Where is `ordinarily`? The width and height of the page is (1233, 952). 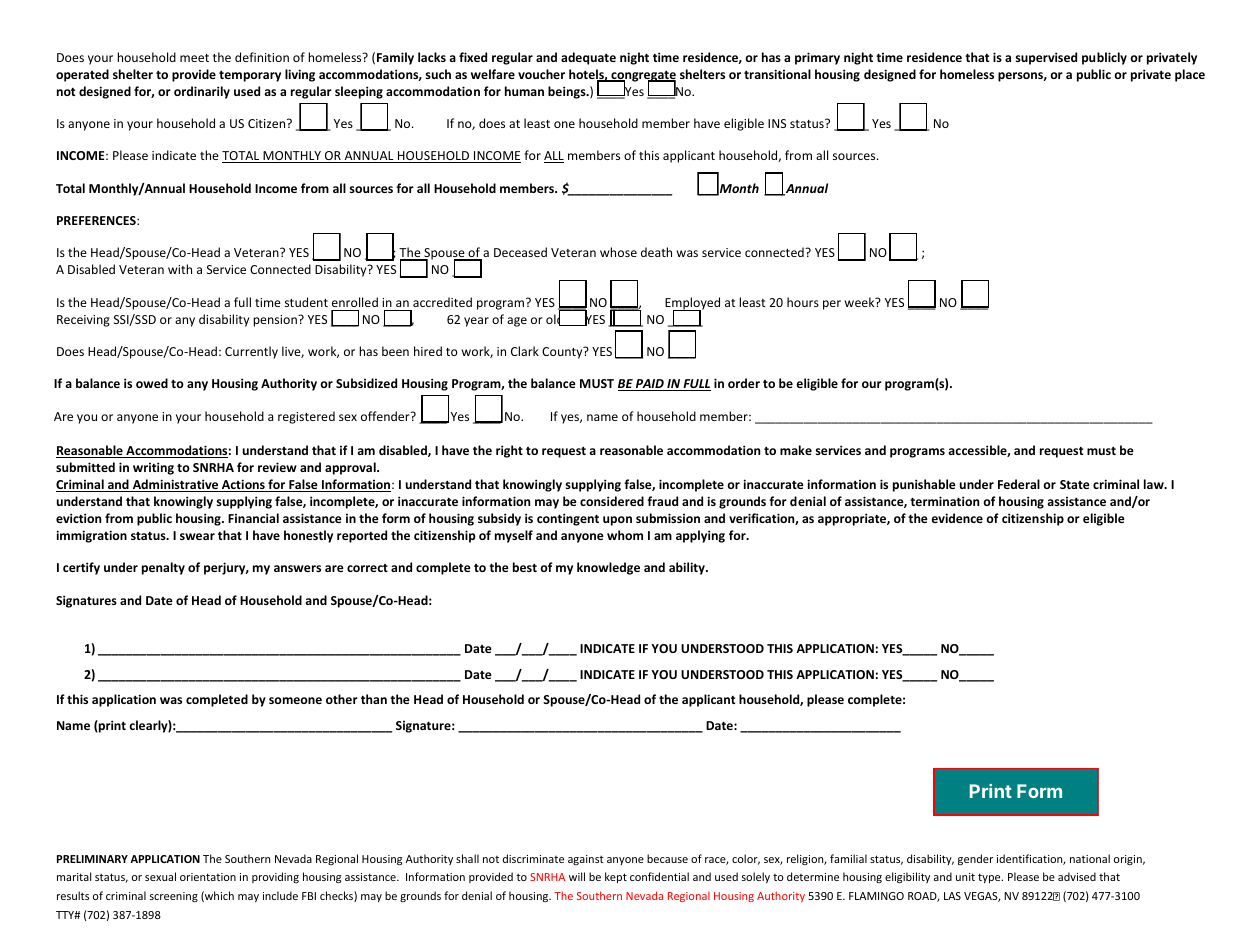
ordinarily is located at coordinates (202, 92).
